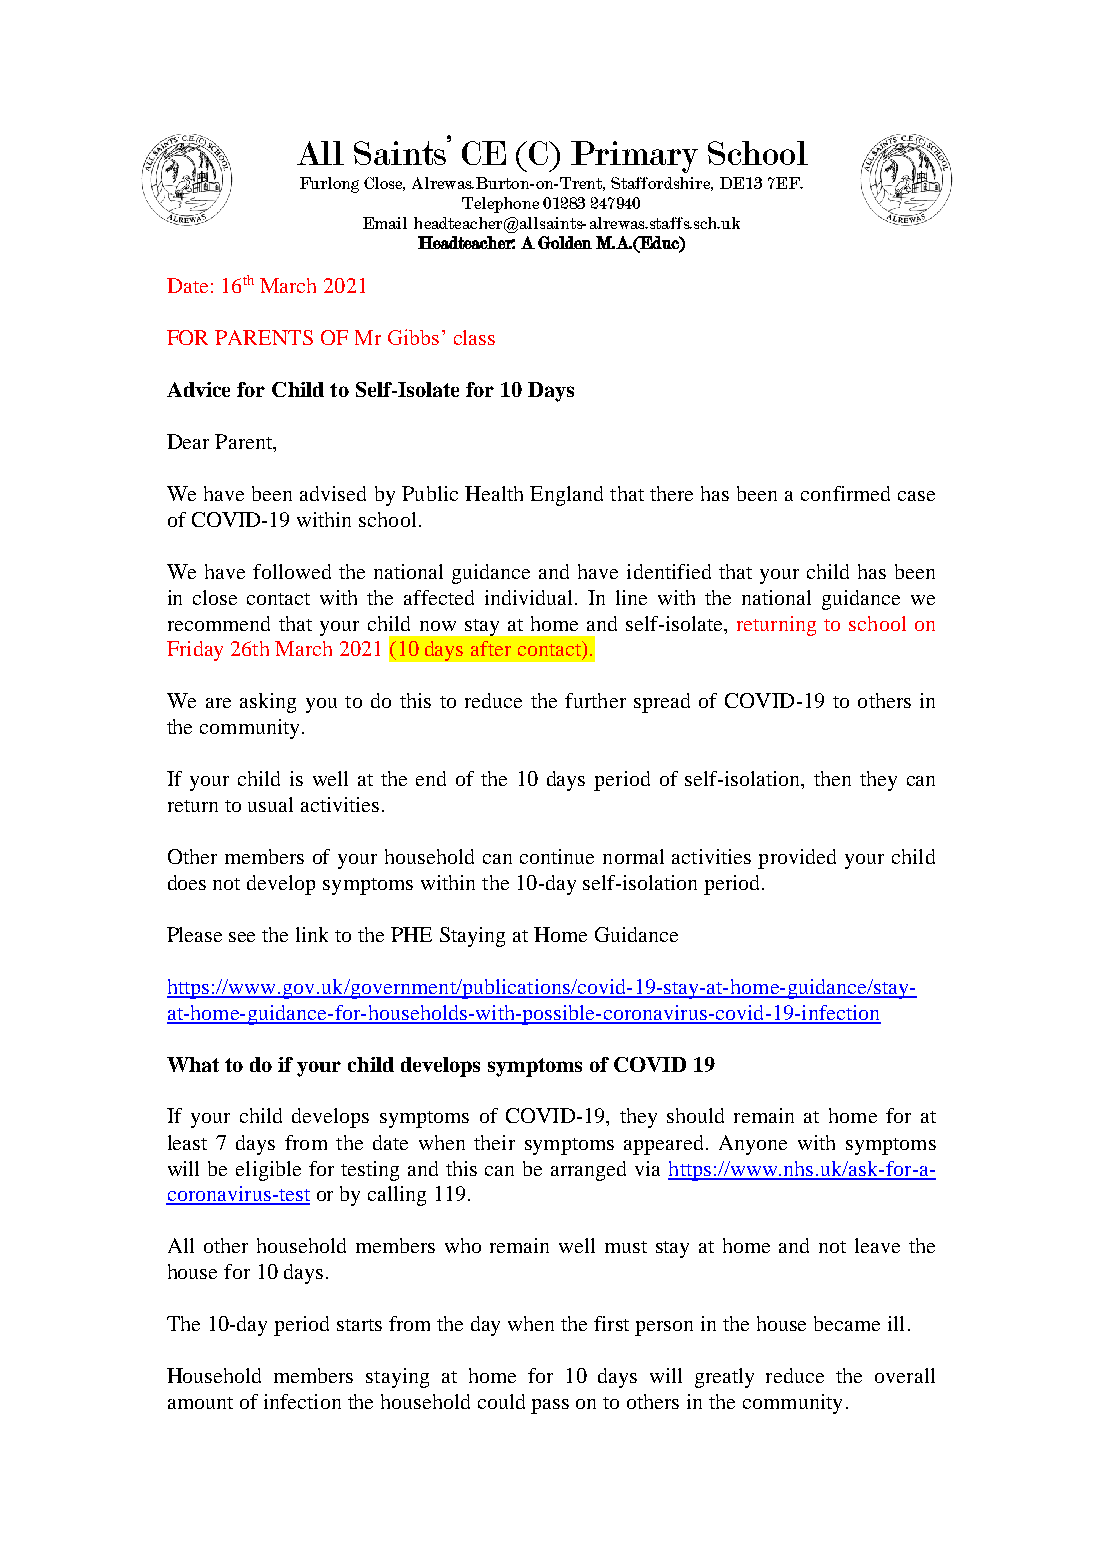  What do you see at coordinates (494, 1142) in the screenshot?
I see `their` at bounding box center [494, 1142].
